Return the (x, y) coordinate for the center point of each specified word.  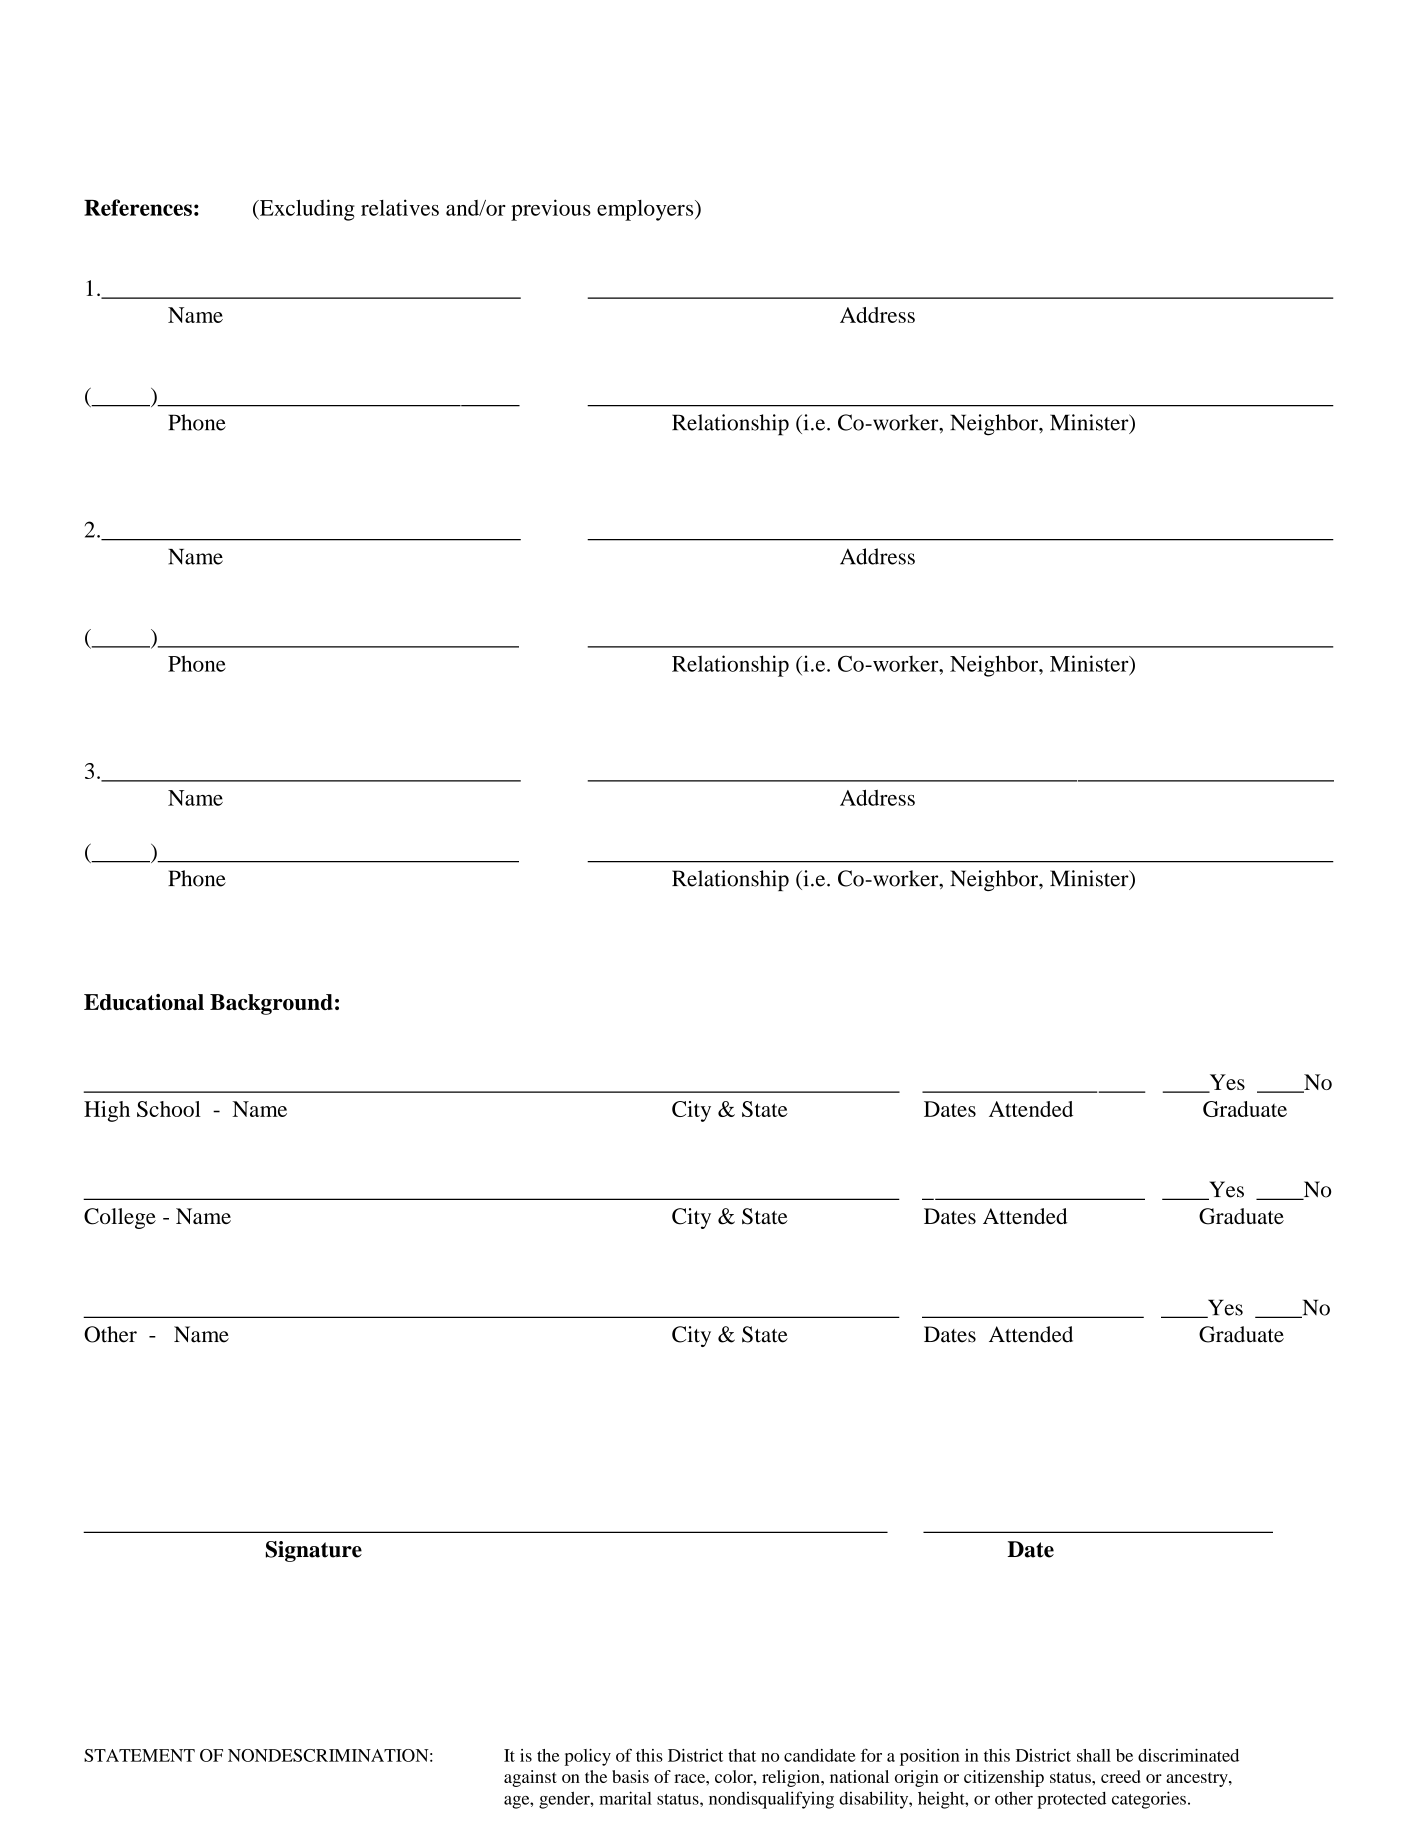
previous (551, 210)
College (120, 1218)
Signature (314, 1551)
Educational (144, 1002)
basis (630, 1776)
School (169, 1109)
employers (646, 210)
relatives (400, 207)
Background (271, 1004)
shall (1094, 1755)
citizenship (1004, 1778)
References (138, 207)
